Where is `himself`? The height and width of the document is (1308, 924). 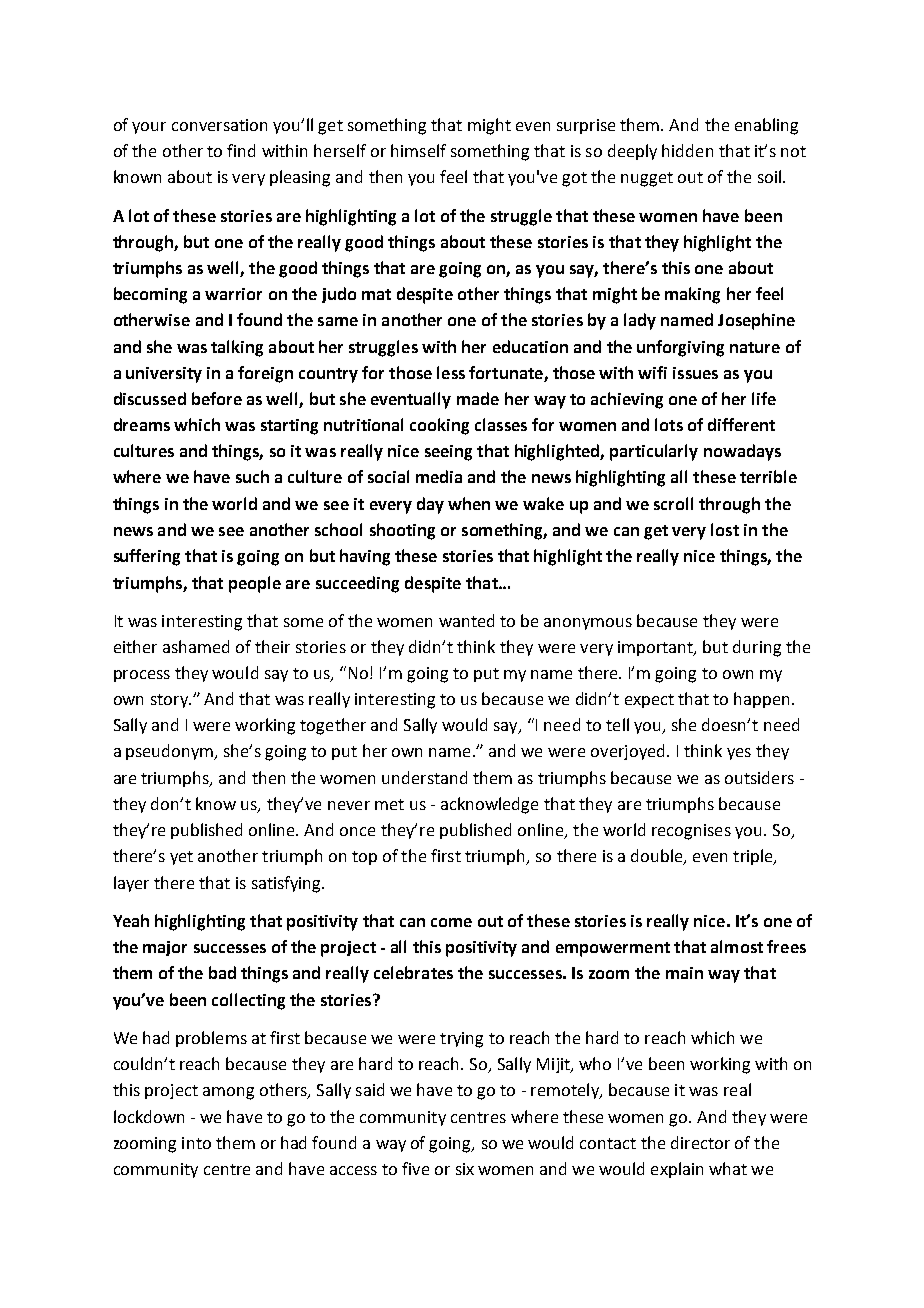 himself is located at coordinates (418, 150).
